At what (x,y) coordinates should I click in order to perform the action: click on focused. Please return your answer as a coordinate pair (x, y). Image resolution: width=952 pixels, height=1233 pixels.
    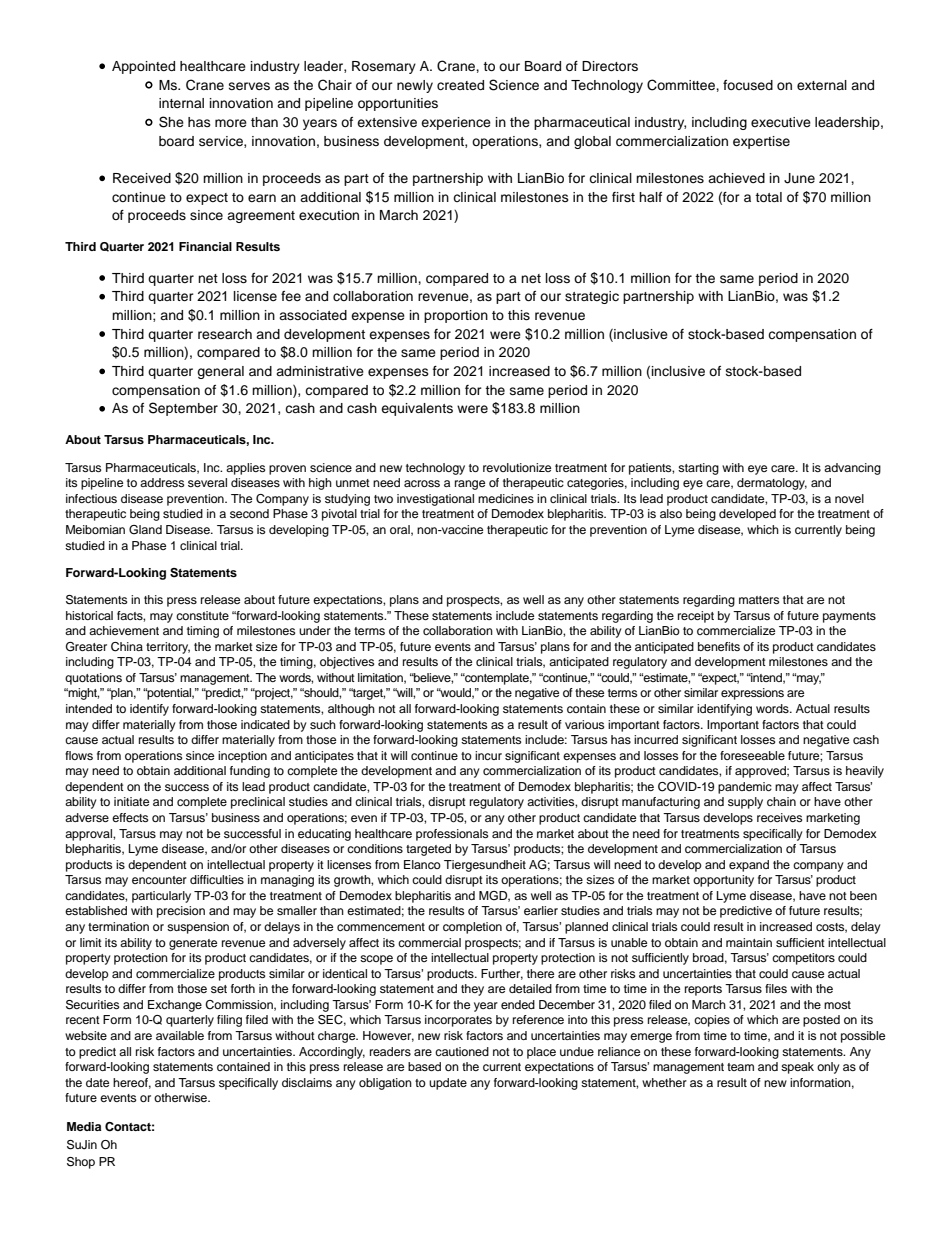
    Looking at the image, I should click on (748, 85).
